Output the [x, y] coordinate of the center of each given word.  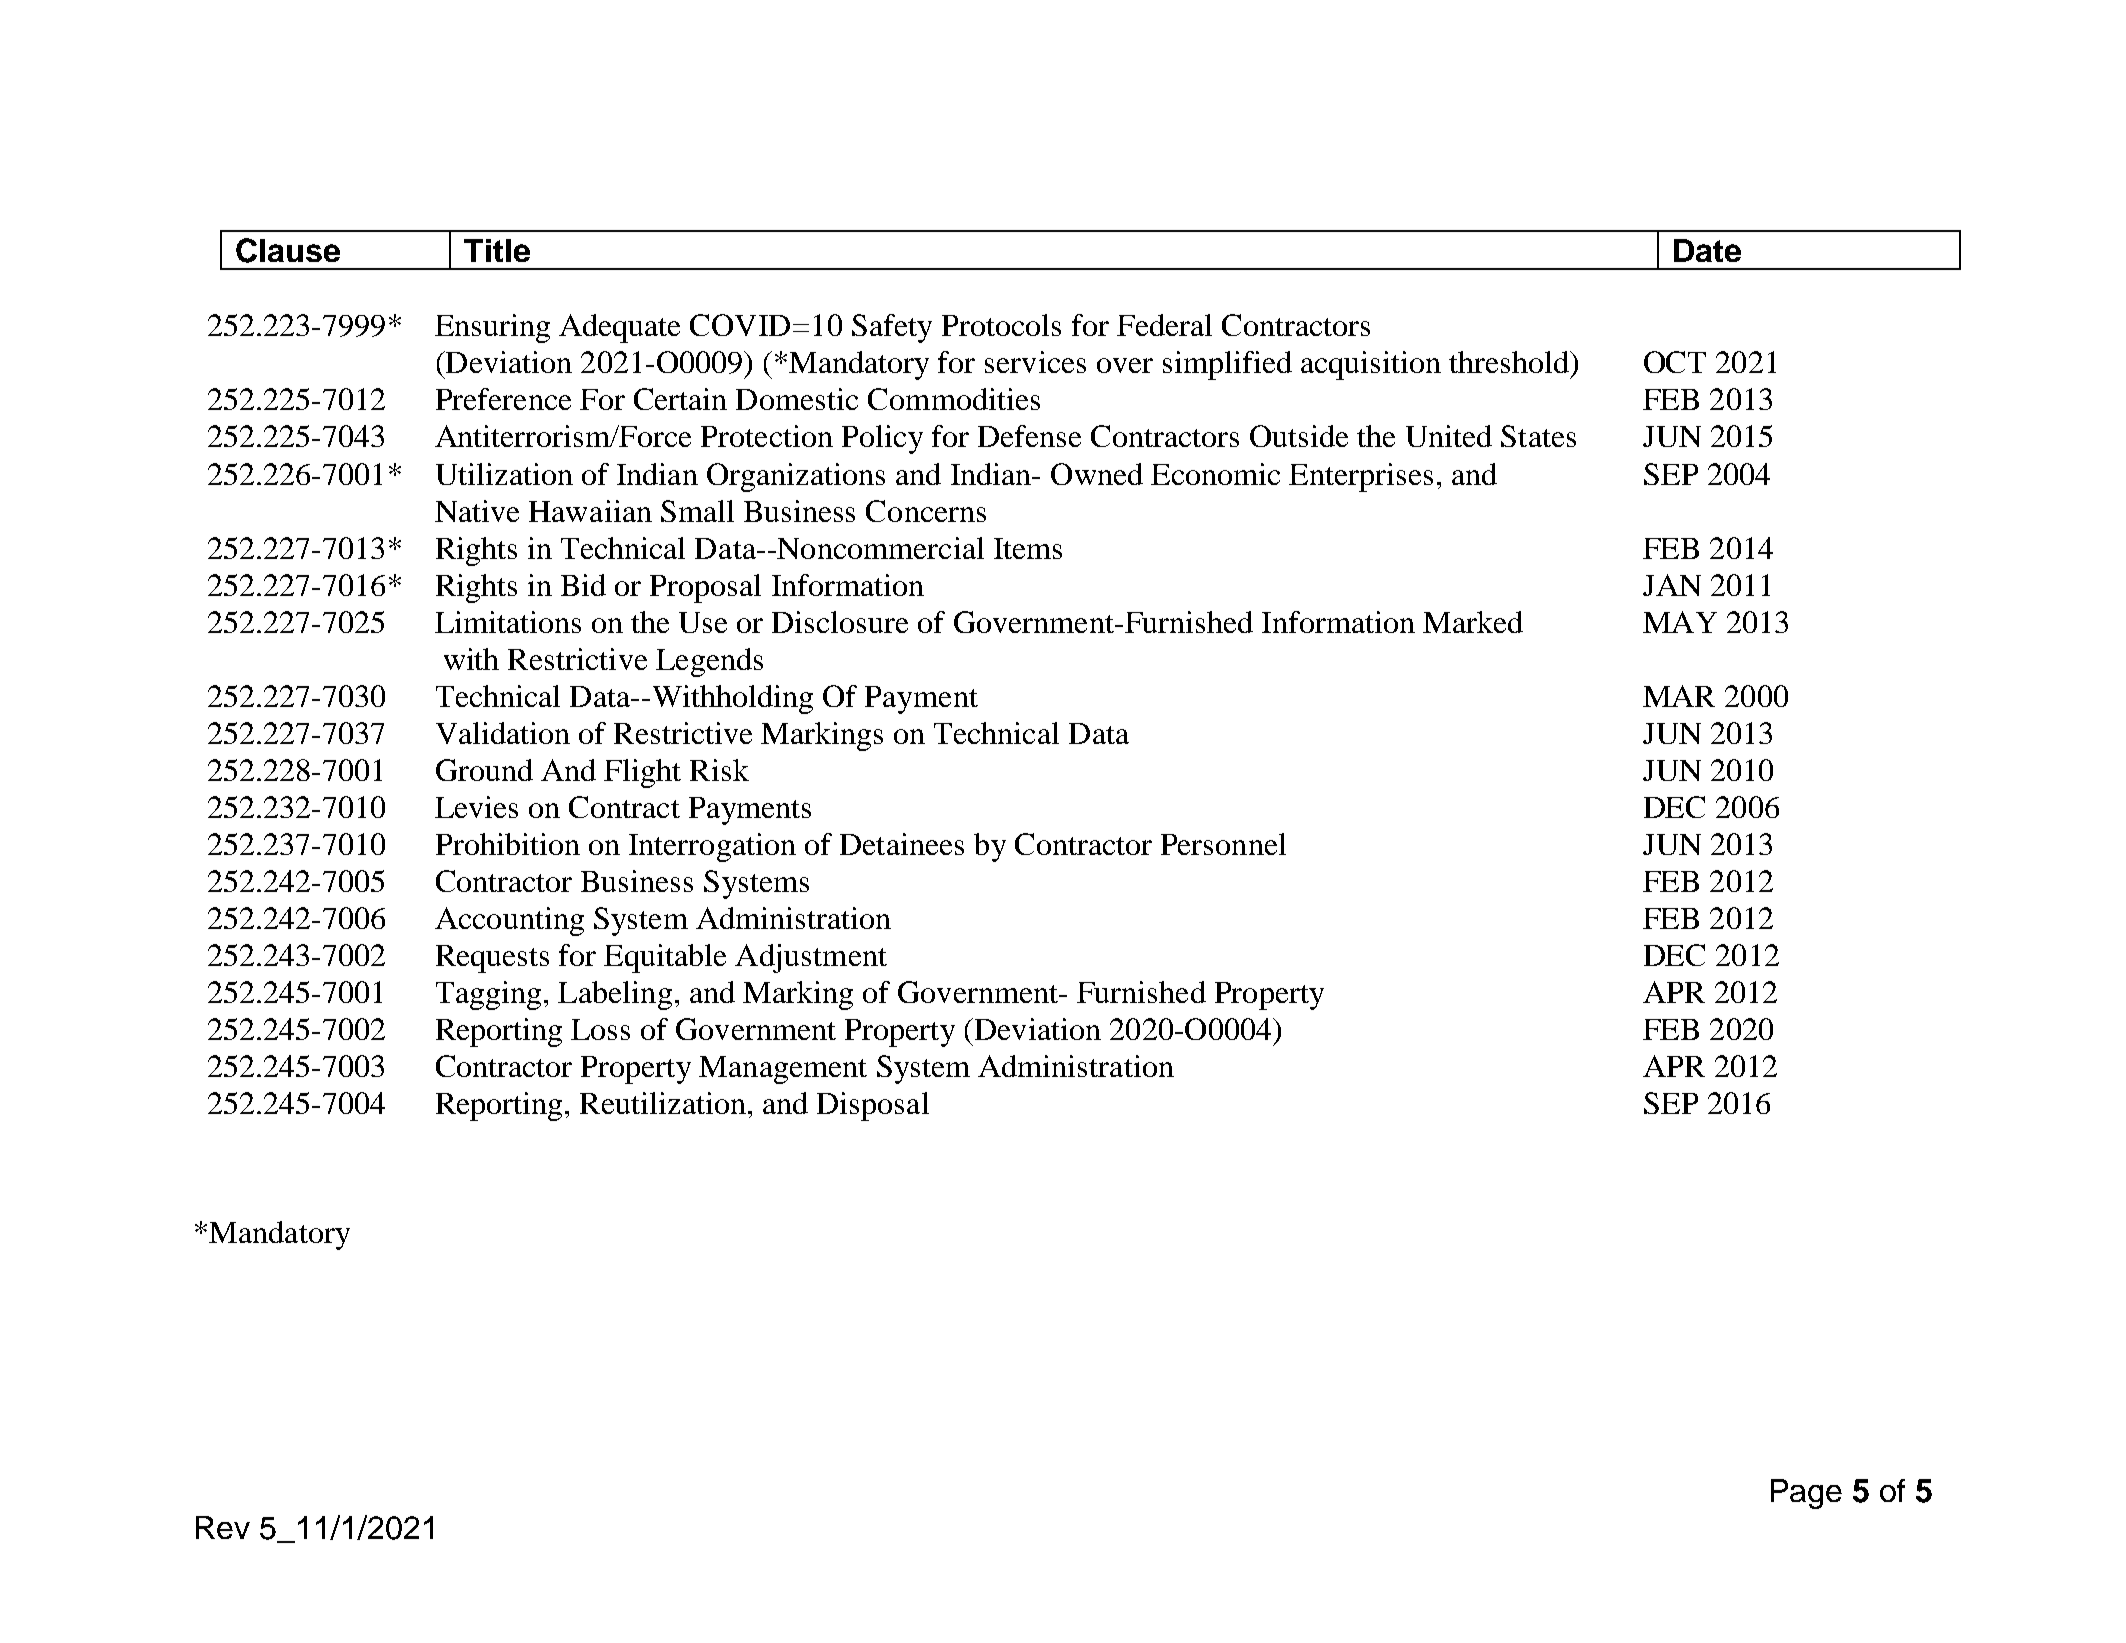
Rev [223, 1527]
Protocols [1001, 325]
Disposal [873, 1106]
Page [1806, 1494]
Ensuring [492, 328]
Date [1707, 250]
